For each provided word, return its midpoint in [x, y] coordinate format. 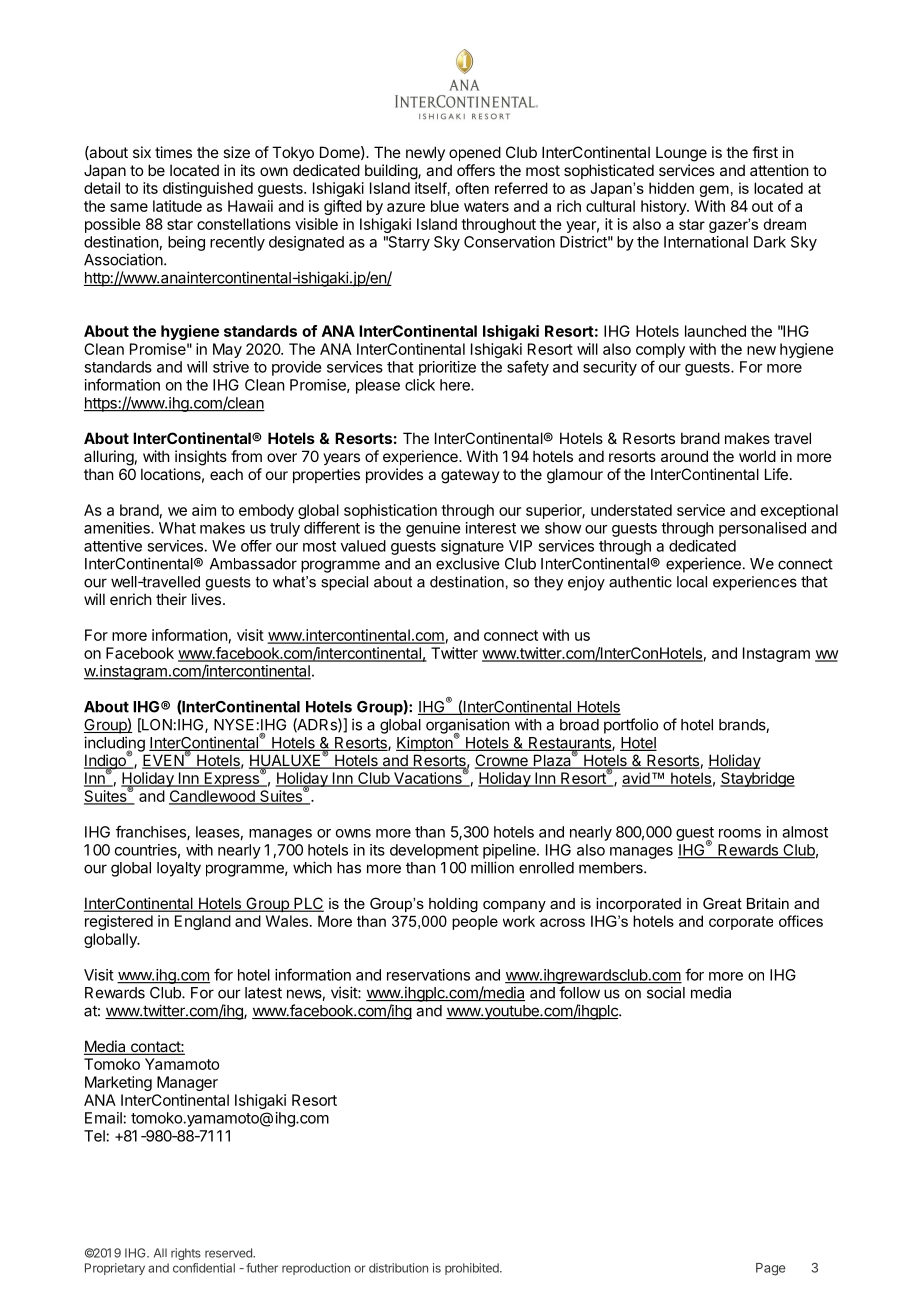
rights [186, 1254]
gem [714, 191]
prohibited [473, 1269]
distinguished [208, 189]
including [114, 745]
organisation [468, 727]
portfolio [631, 726]
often [472, 188]
